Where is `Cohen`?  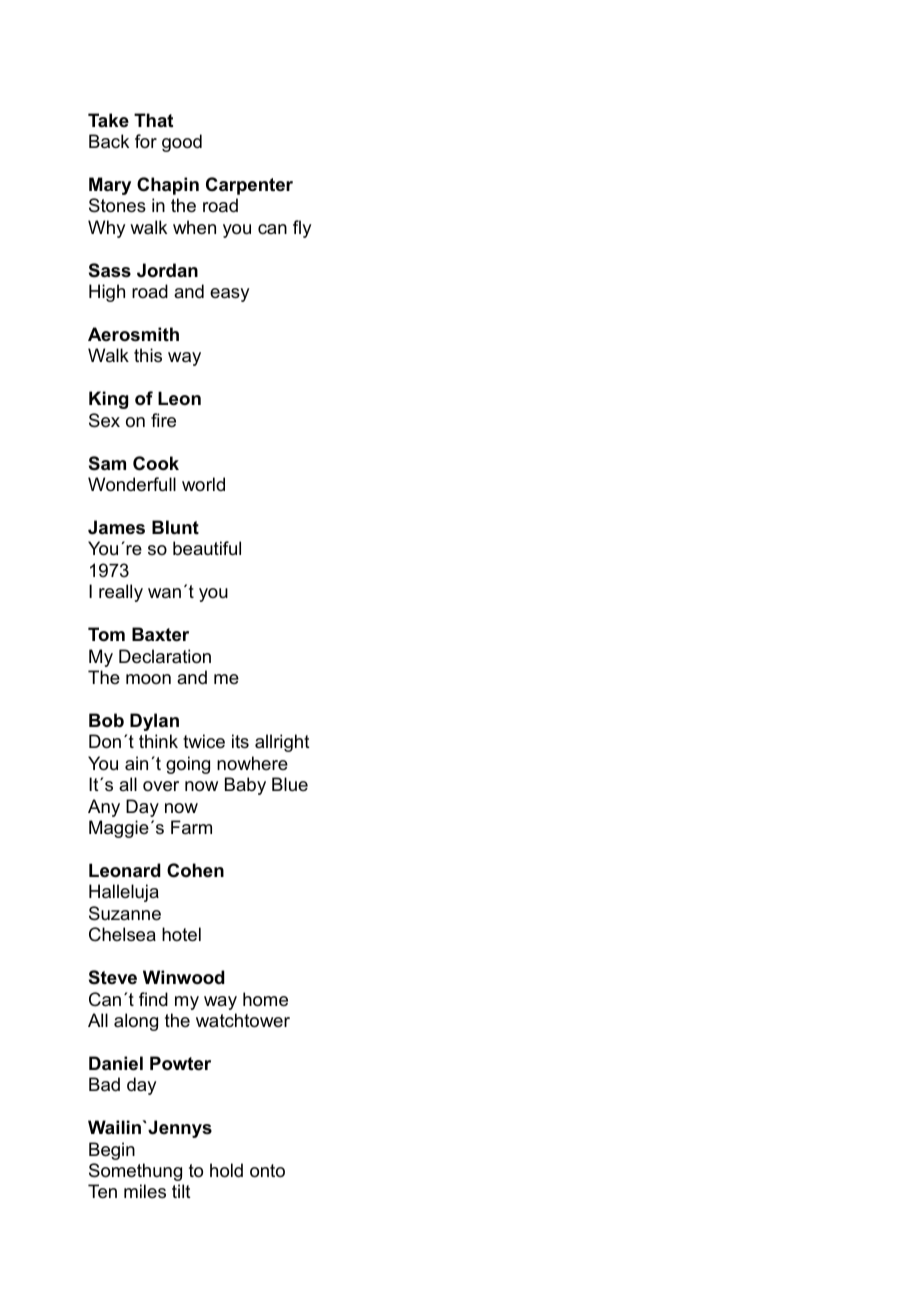
Cohen is located at coordinates (195, 870).
